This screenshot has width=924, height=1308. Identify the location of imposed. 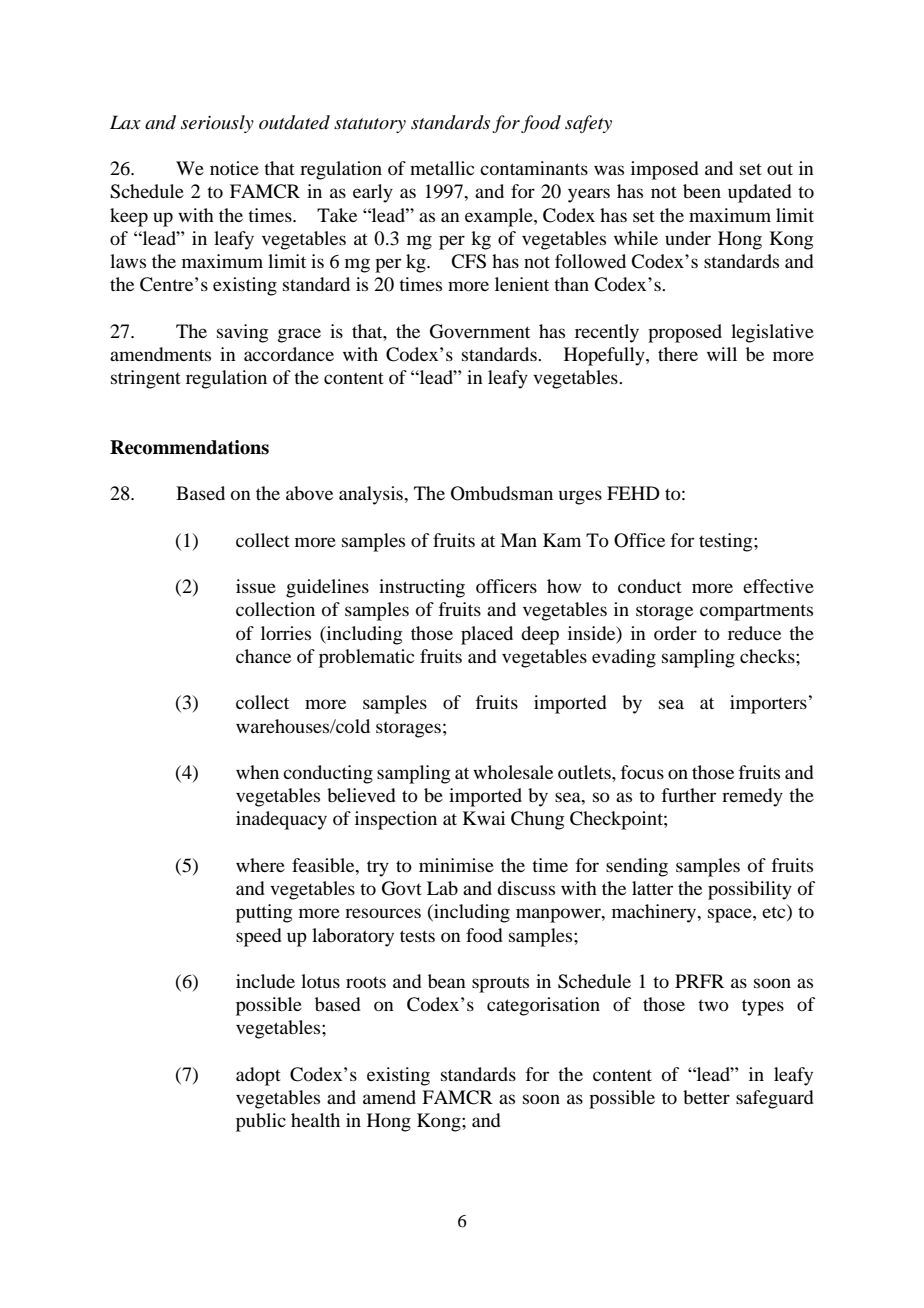
(665, 170).
